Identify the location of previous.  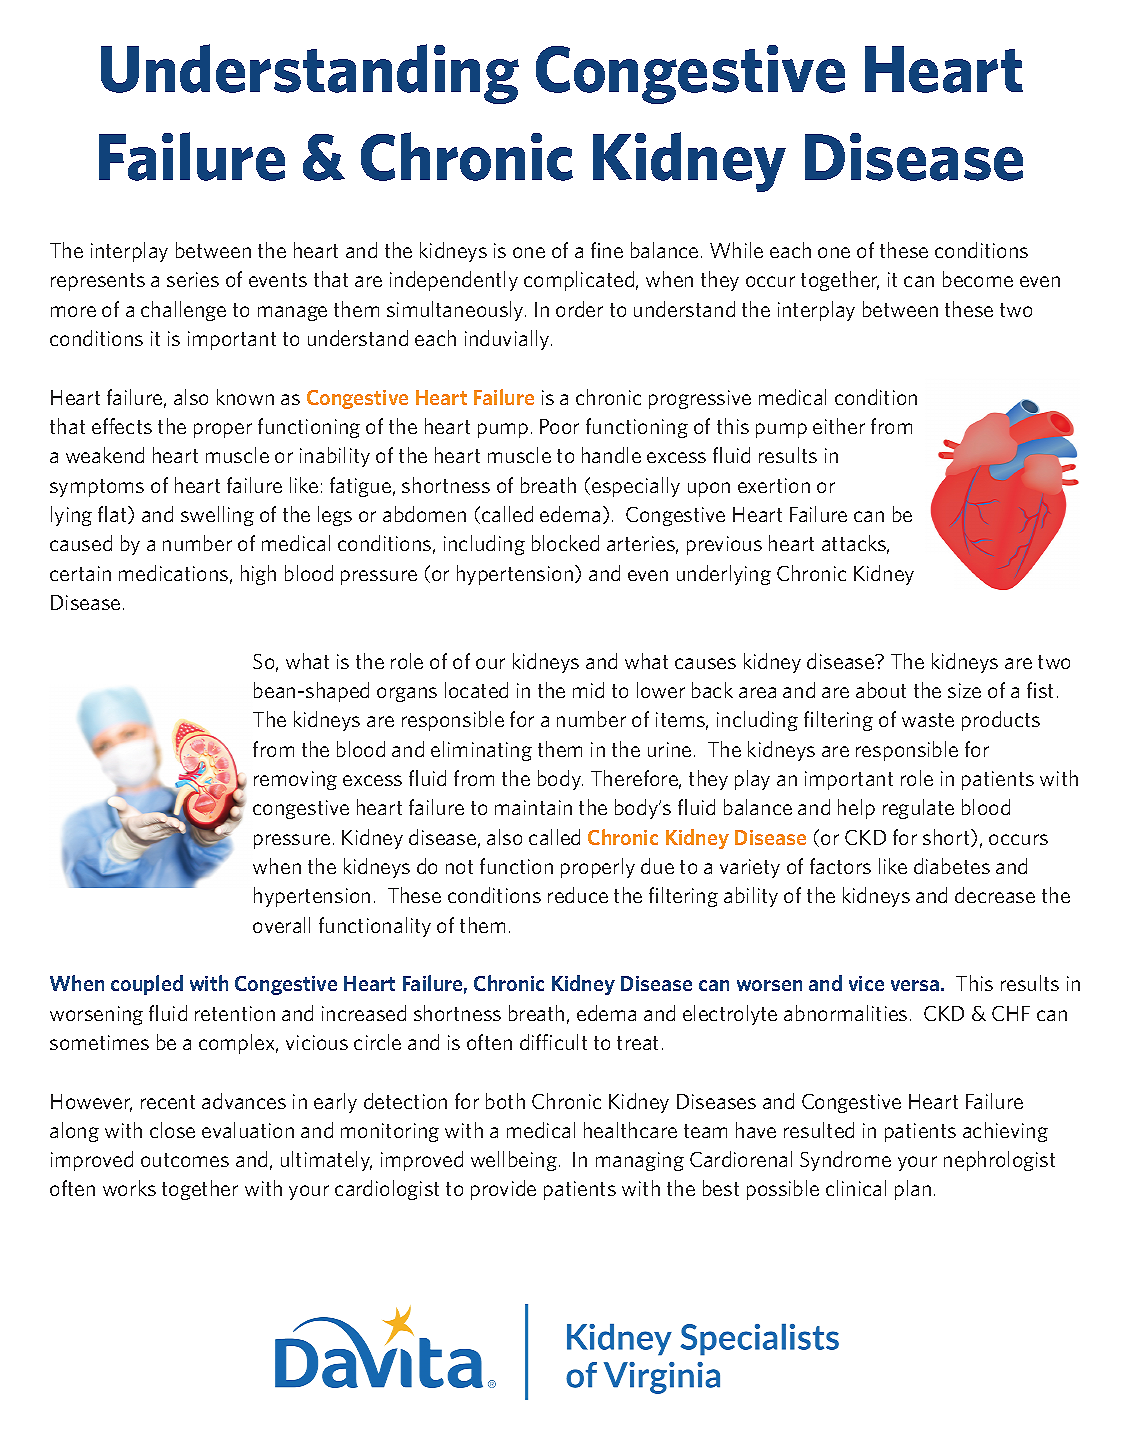
(724, 545).
